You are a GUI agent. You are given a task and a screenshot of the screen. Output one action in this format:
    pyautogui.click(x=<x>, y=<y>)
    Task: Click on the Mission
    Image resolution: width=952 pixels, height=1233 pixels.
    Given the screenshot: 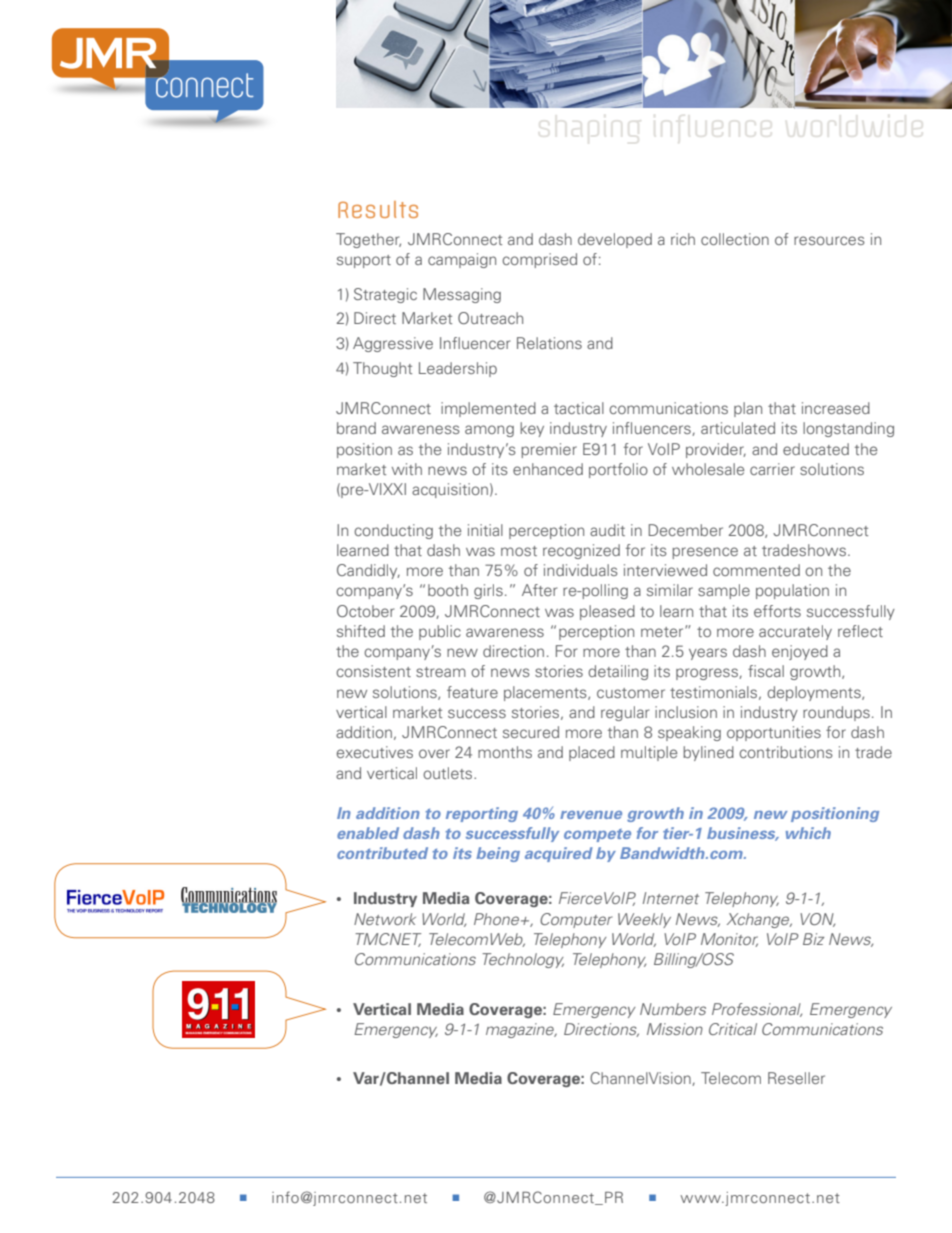 What is the action you would take?
    pyautogui.click(x=675, y=1029)
